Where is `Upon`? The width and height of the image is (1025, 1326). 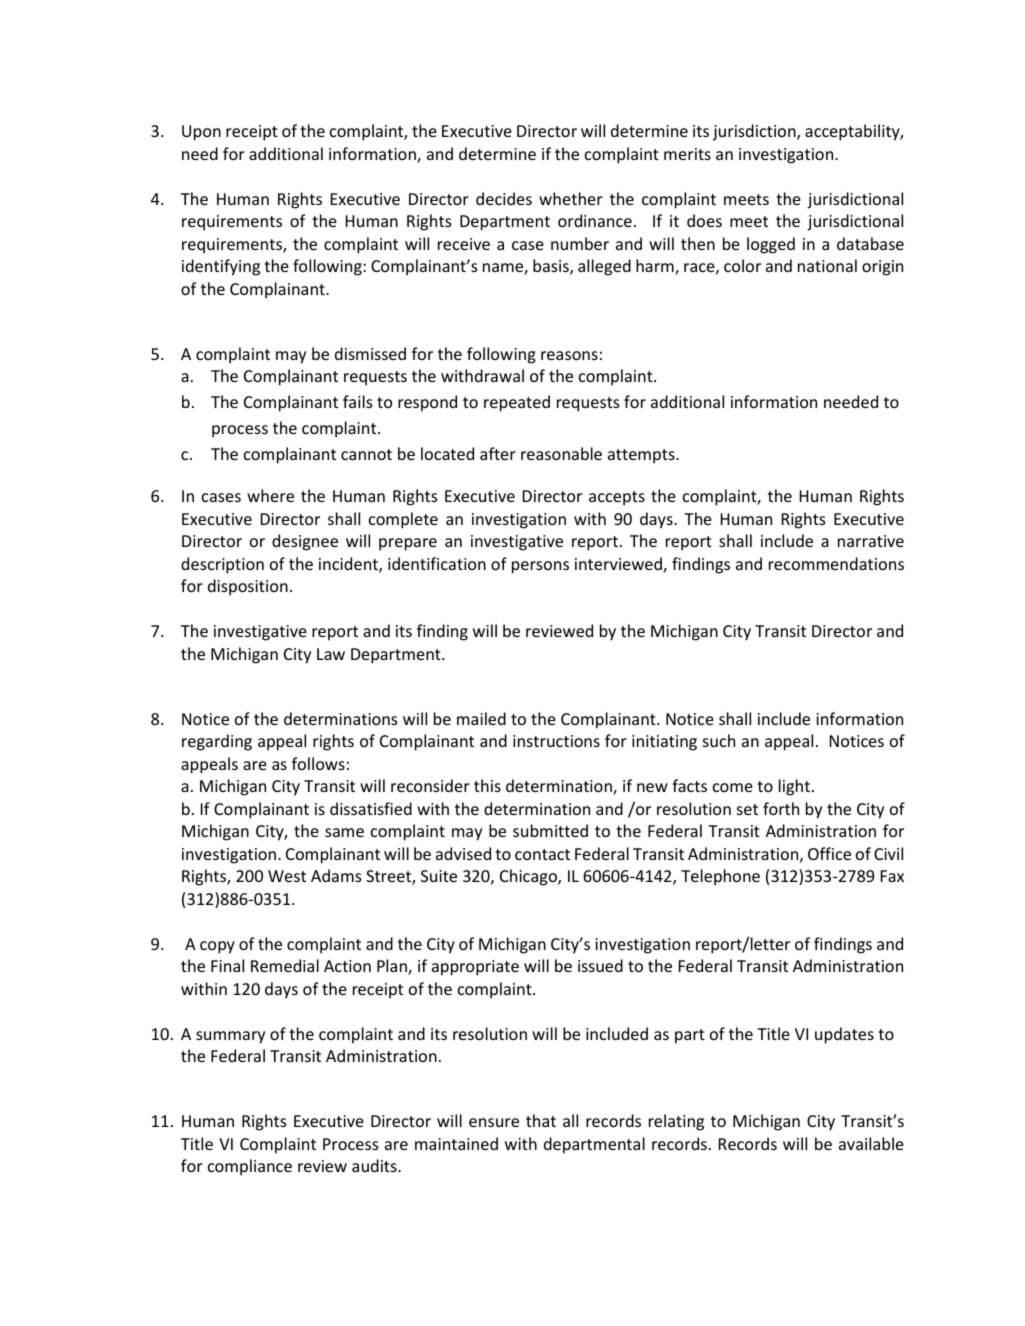 Upon is located at coordinates (201, 133).
